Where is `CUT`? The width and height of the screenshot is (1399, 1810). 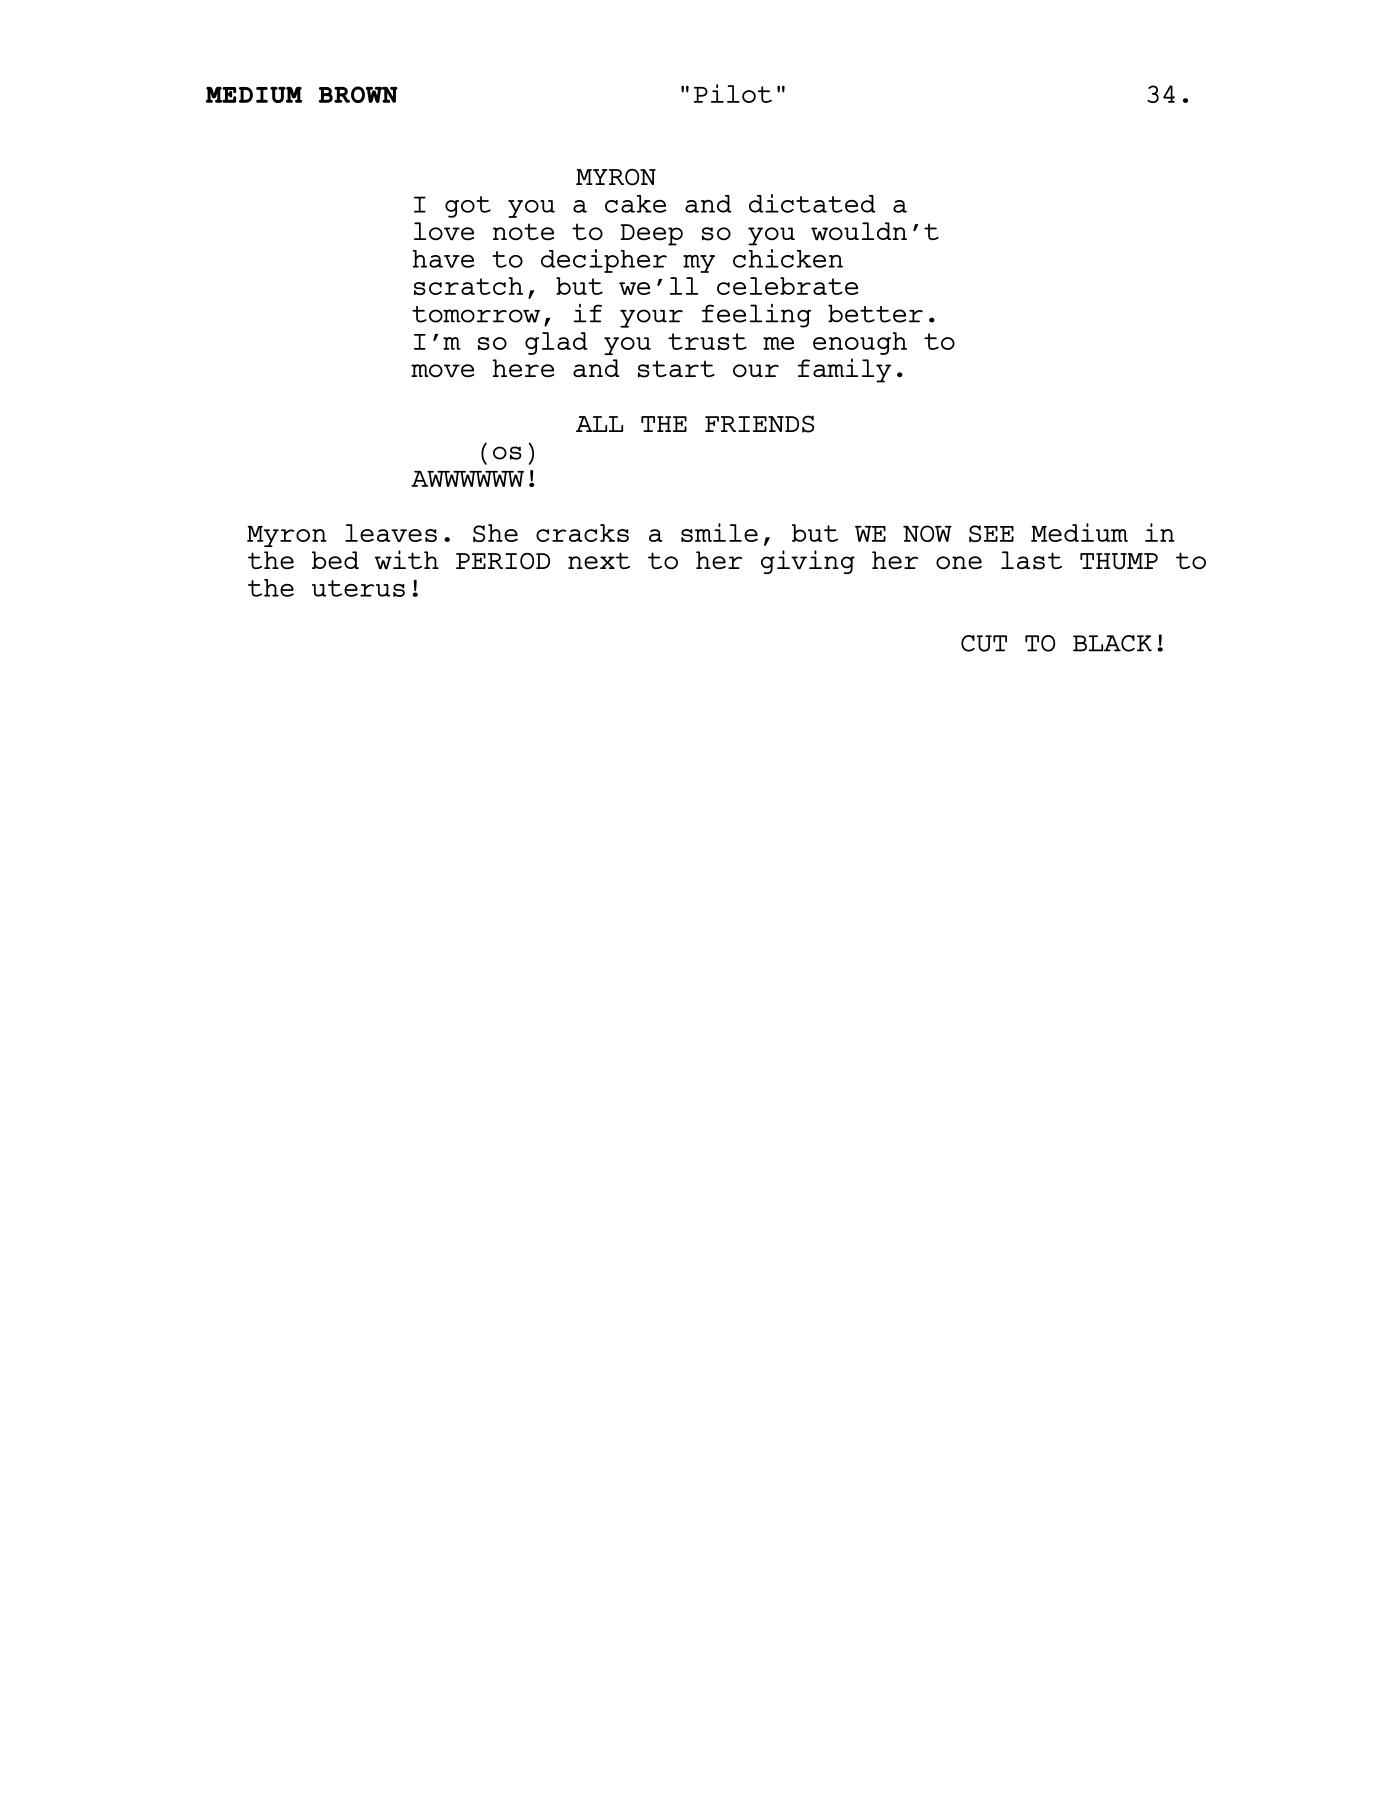 CUT is located at coordinates (984, 643).
